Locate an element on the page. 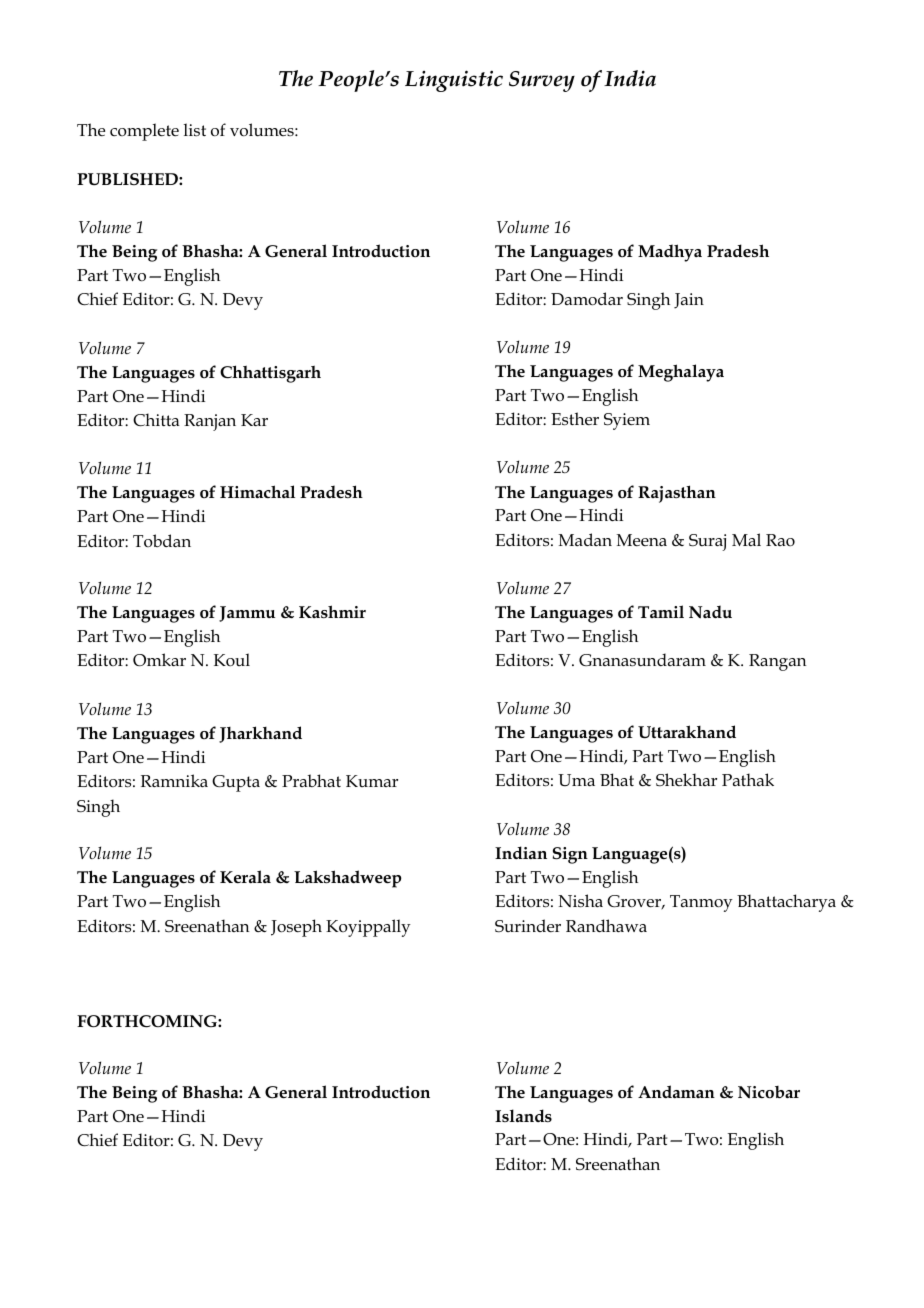 This document has width=924, height=1308. Linguistic is located at coordinates (454, 81).
